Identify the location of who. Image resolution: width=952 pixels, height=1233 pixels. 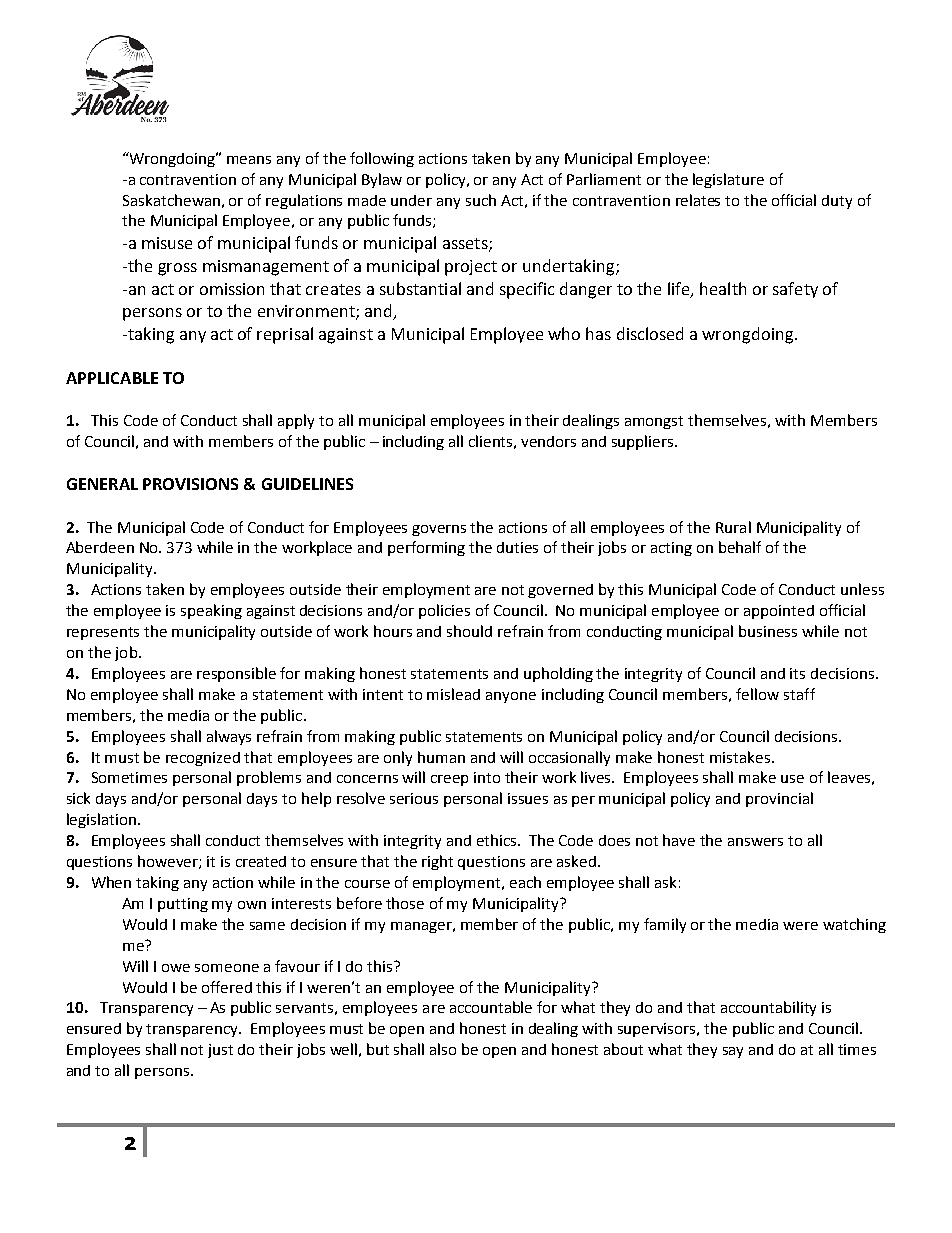
(564, 333).
